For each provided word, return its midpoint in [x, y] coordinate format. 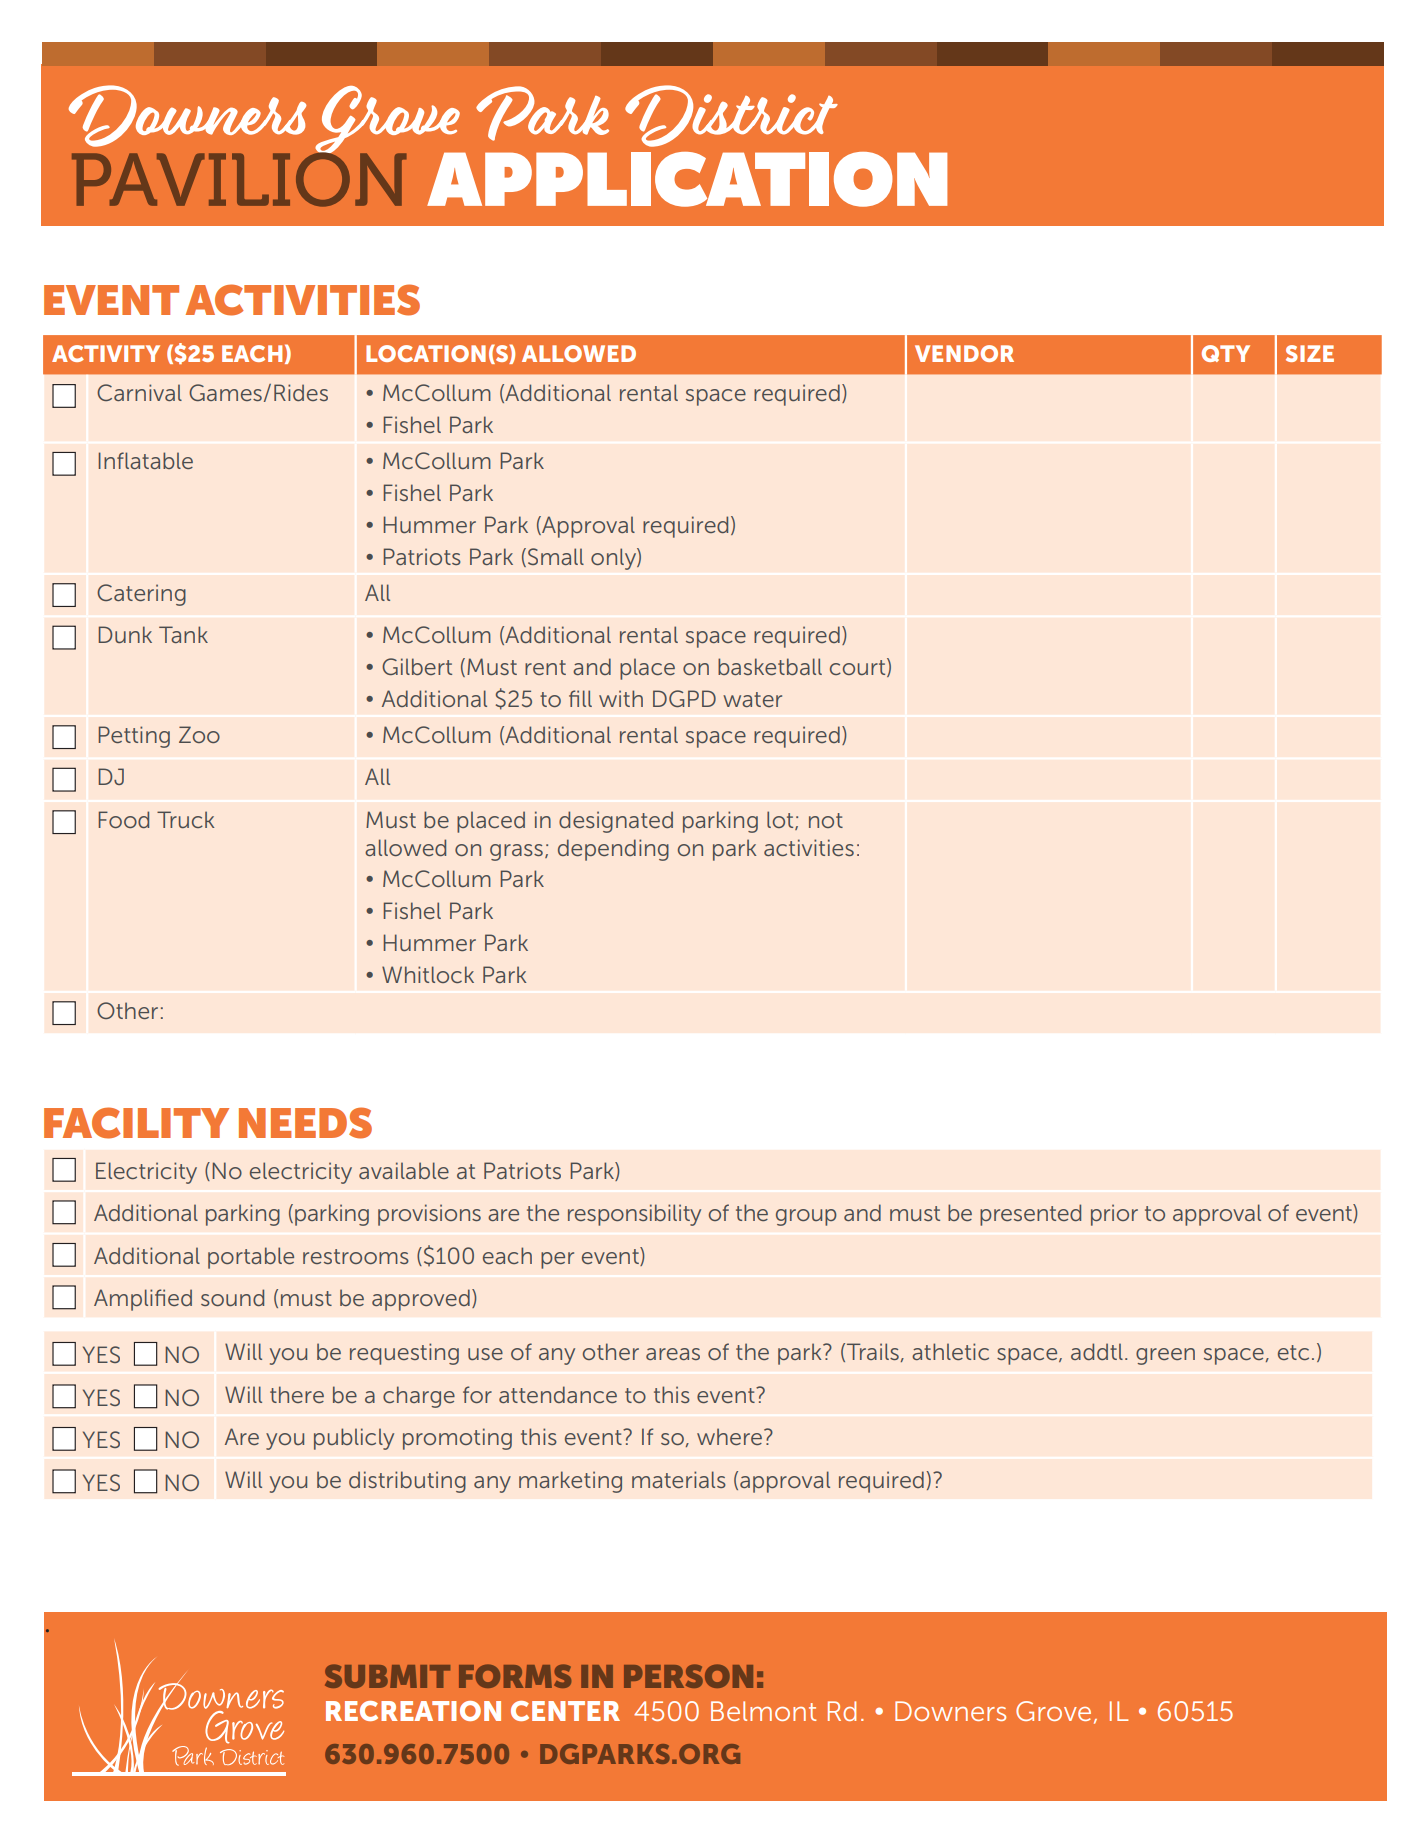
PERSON [688, 1676]
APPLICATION [687, 179]
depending [613, 850]
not [826, 820]
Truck [185, 819]
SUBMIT [387, 1676]
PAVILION [239, 178]
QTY [1226, 353]
